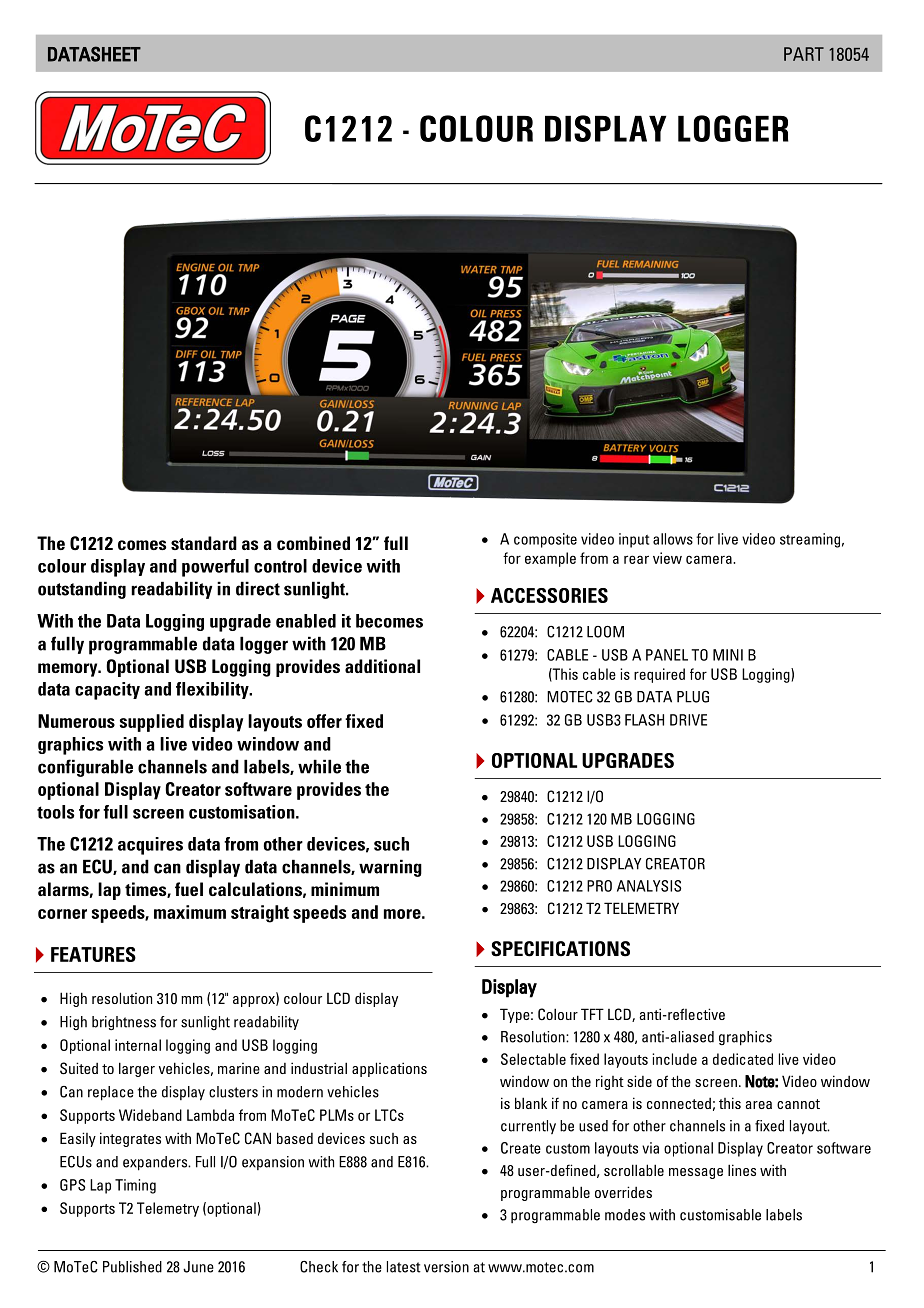  Describe the element at coordinates (204, 543) in the image. I see `standard` at that location.
